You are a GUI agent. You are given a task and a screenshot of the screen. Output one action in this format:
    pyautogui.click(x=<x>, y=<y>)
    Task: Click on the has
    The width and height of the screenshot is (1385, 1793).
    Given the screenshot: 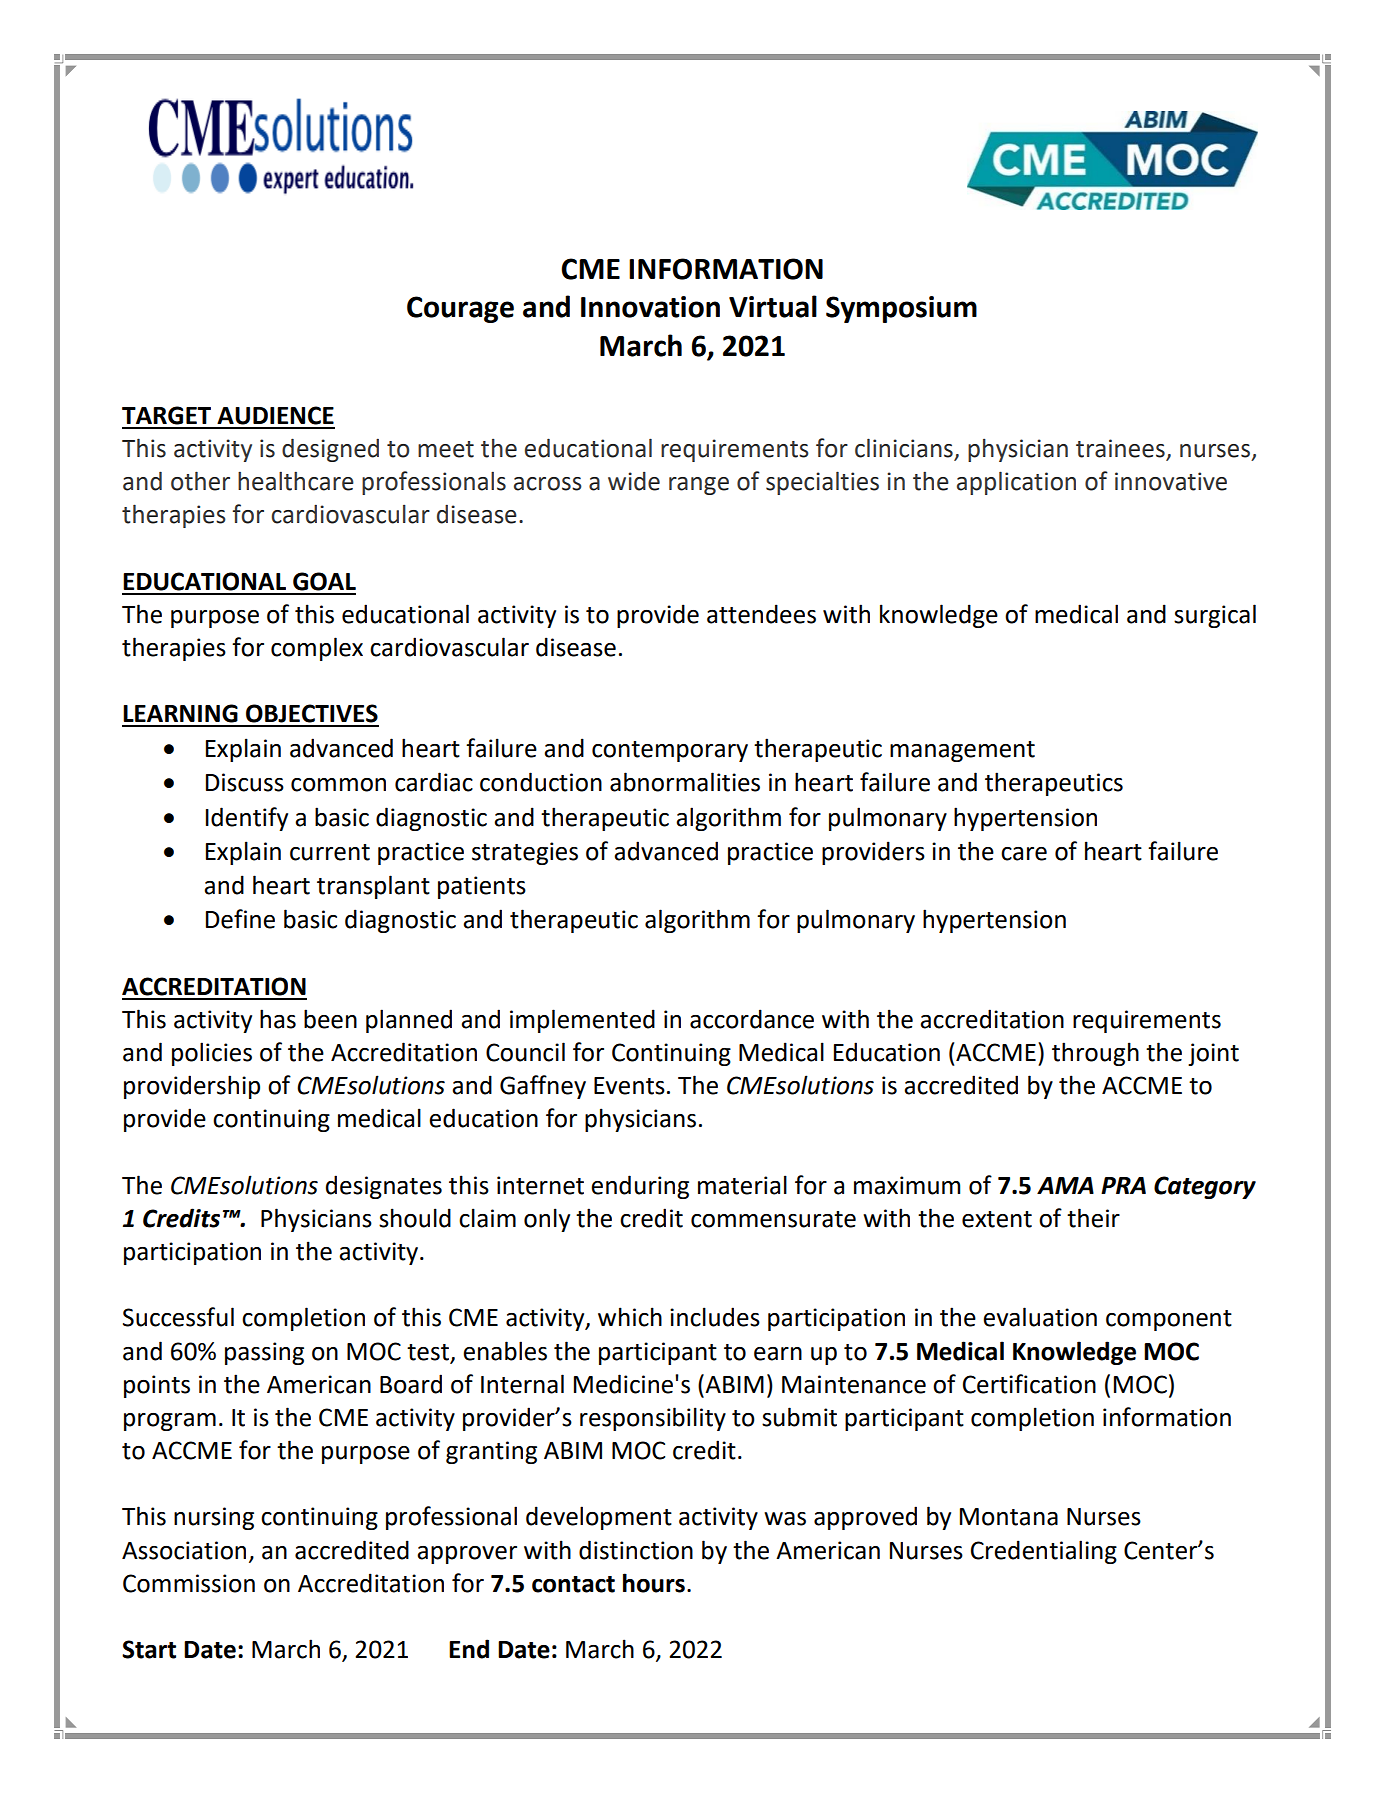 What is the action you would take?
    pyautogui.click(x=278, y=1019)
